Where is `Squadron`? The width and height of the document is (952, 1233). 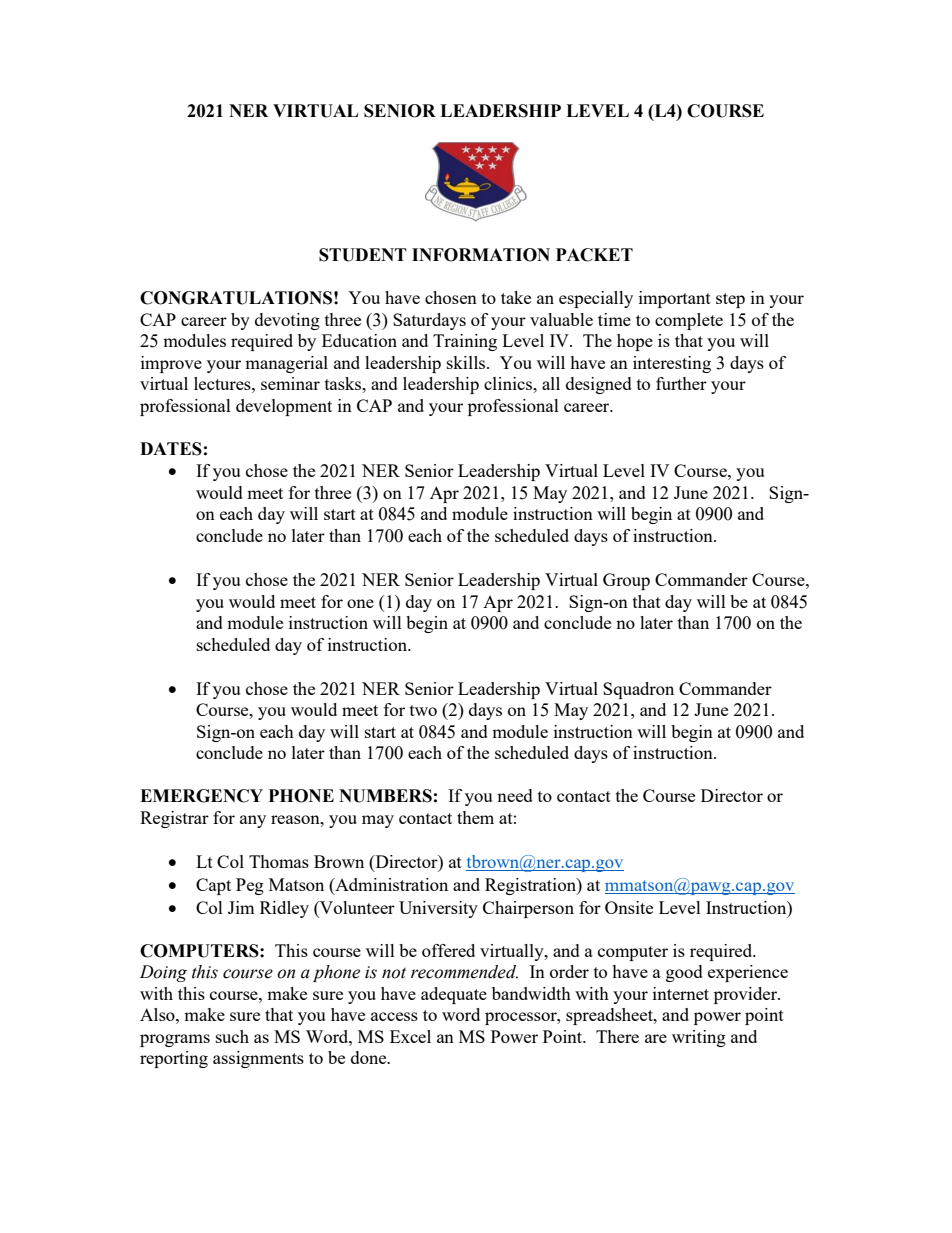
Squadron is located at coordinates (638, 690).
